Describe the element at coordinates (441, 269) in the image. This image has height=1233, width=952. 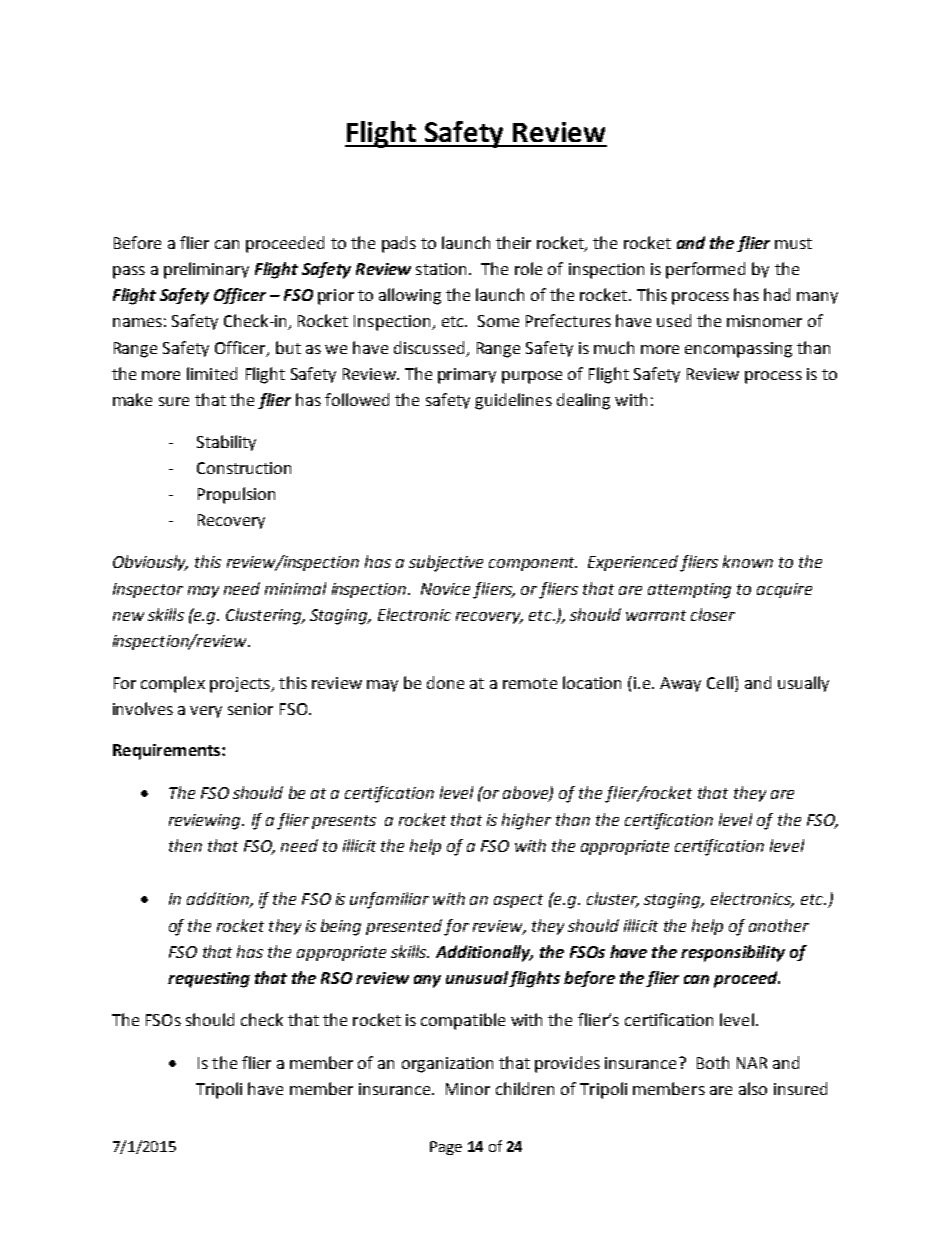
I see `station` at that location.
